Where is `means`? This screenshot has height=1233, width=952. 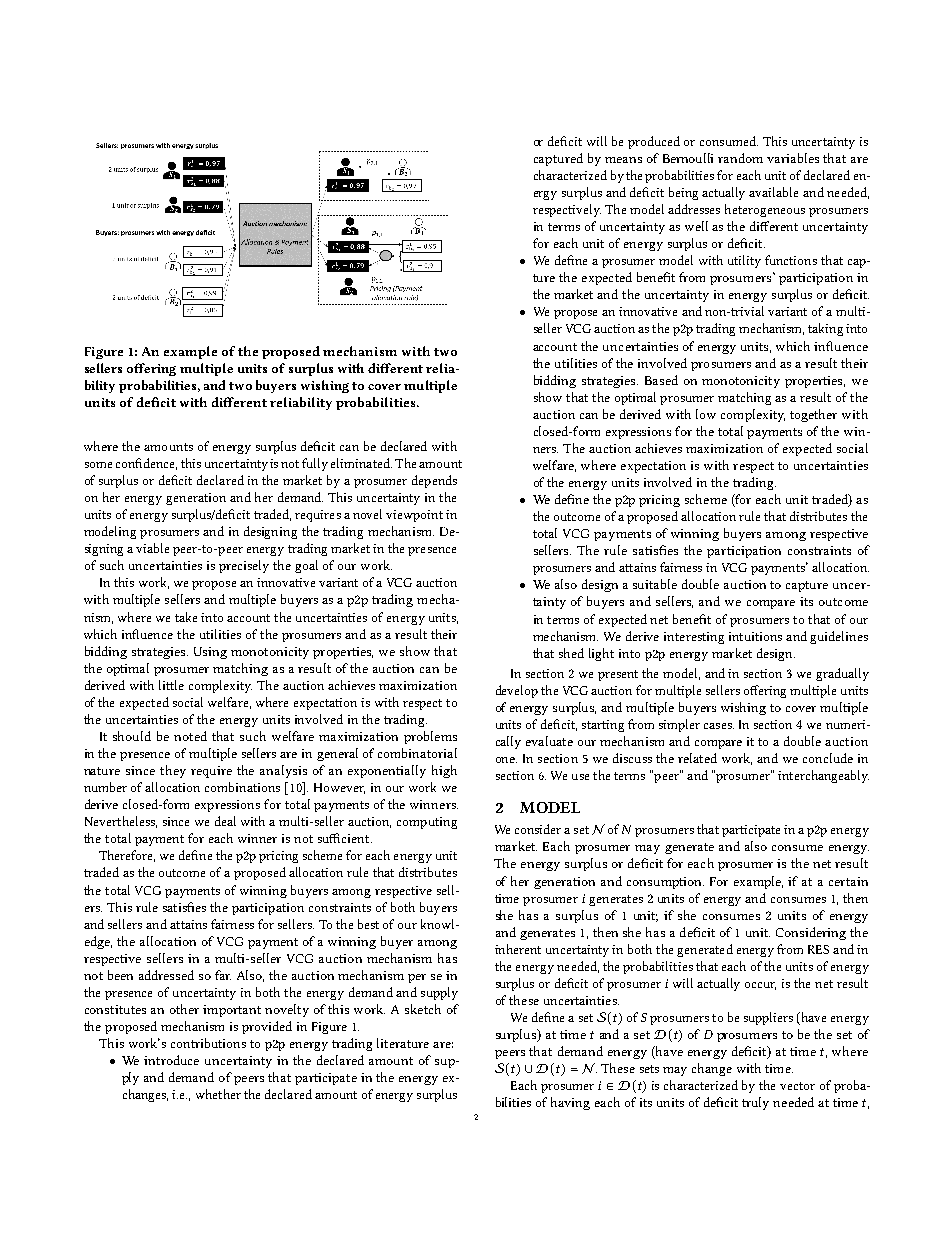
means is located at coordinates (623, 160).
